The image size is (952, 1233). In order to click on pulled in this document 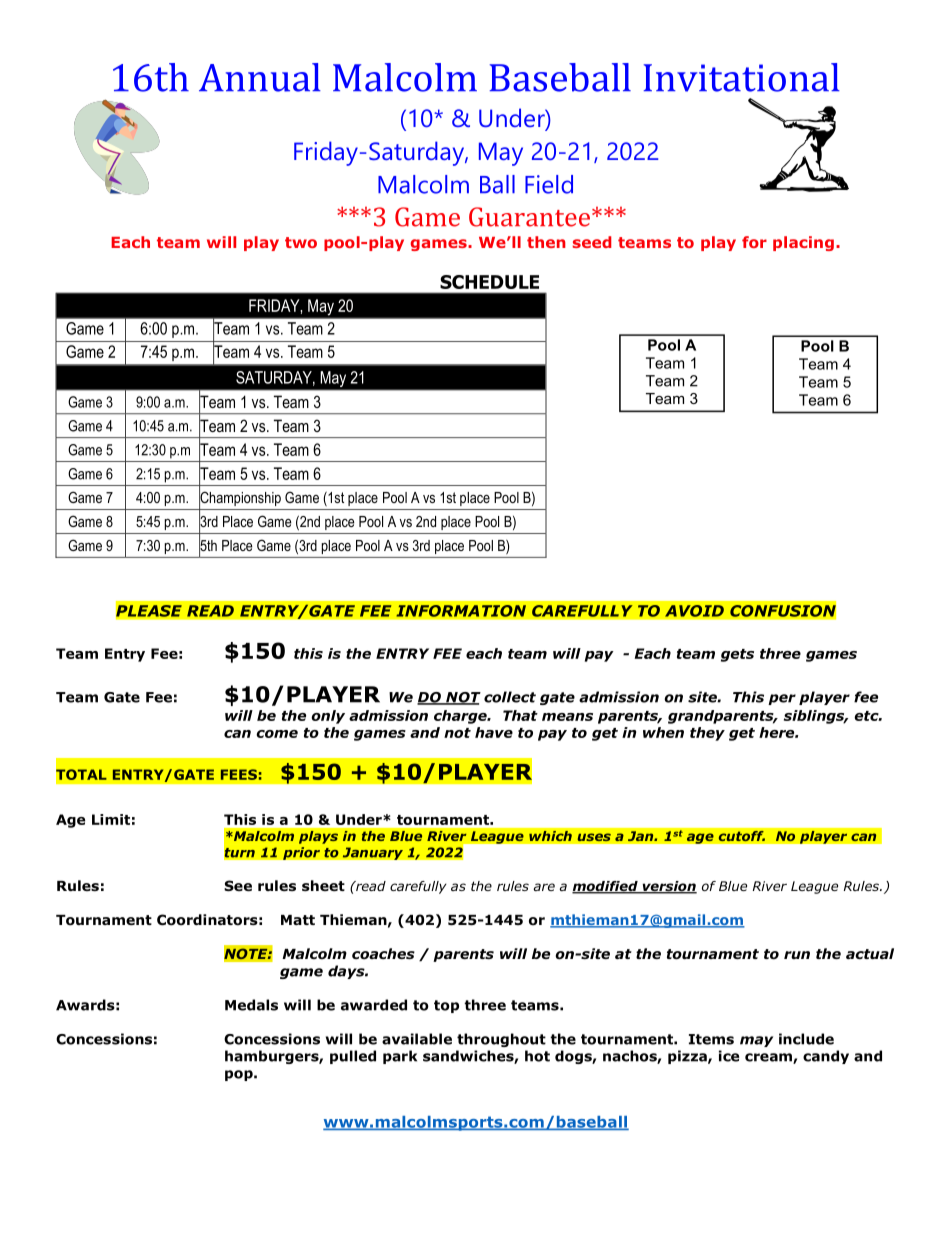, I will do `click(353, 1057)`.
